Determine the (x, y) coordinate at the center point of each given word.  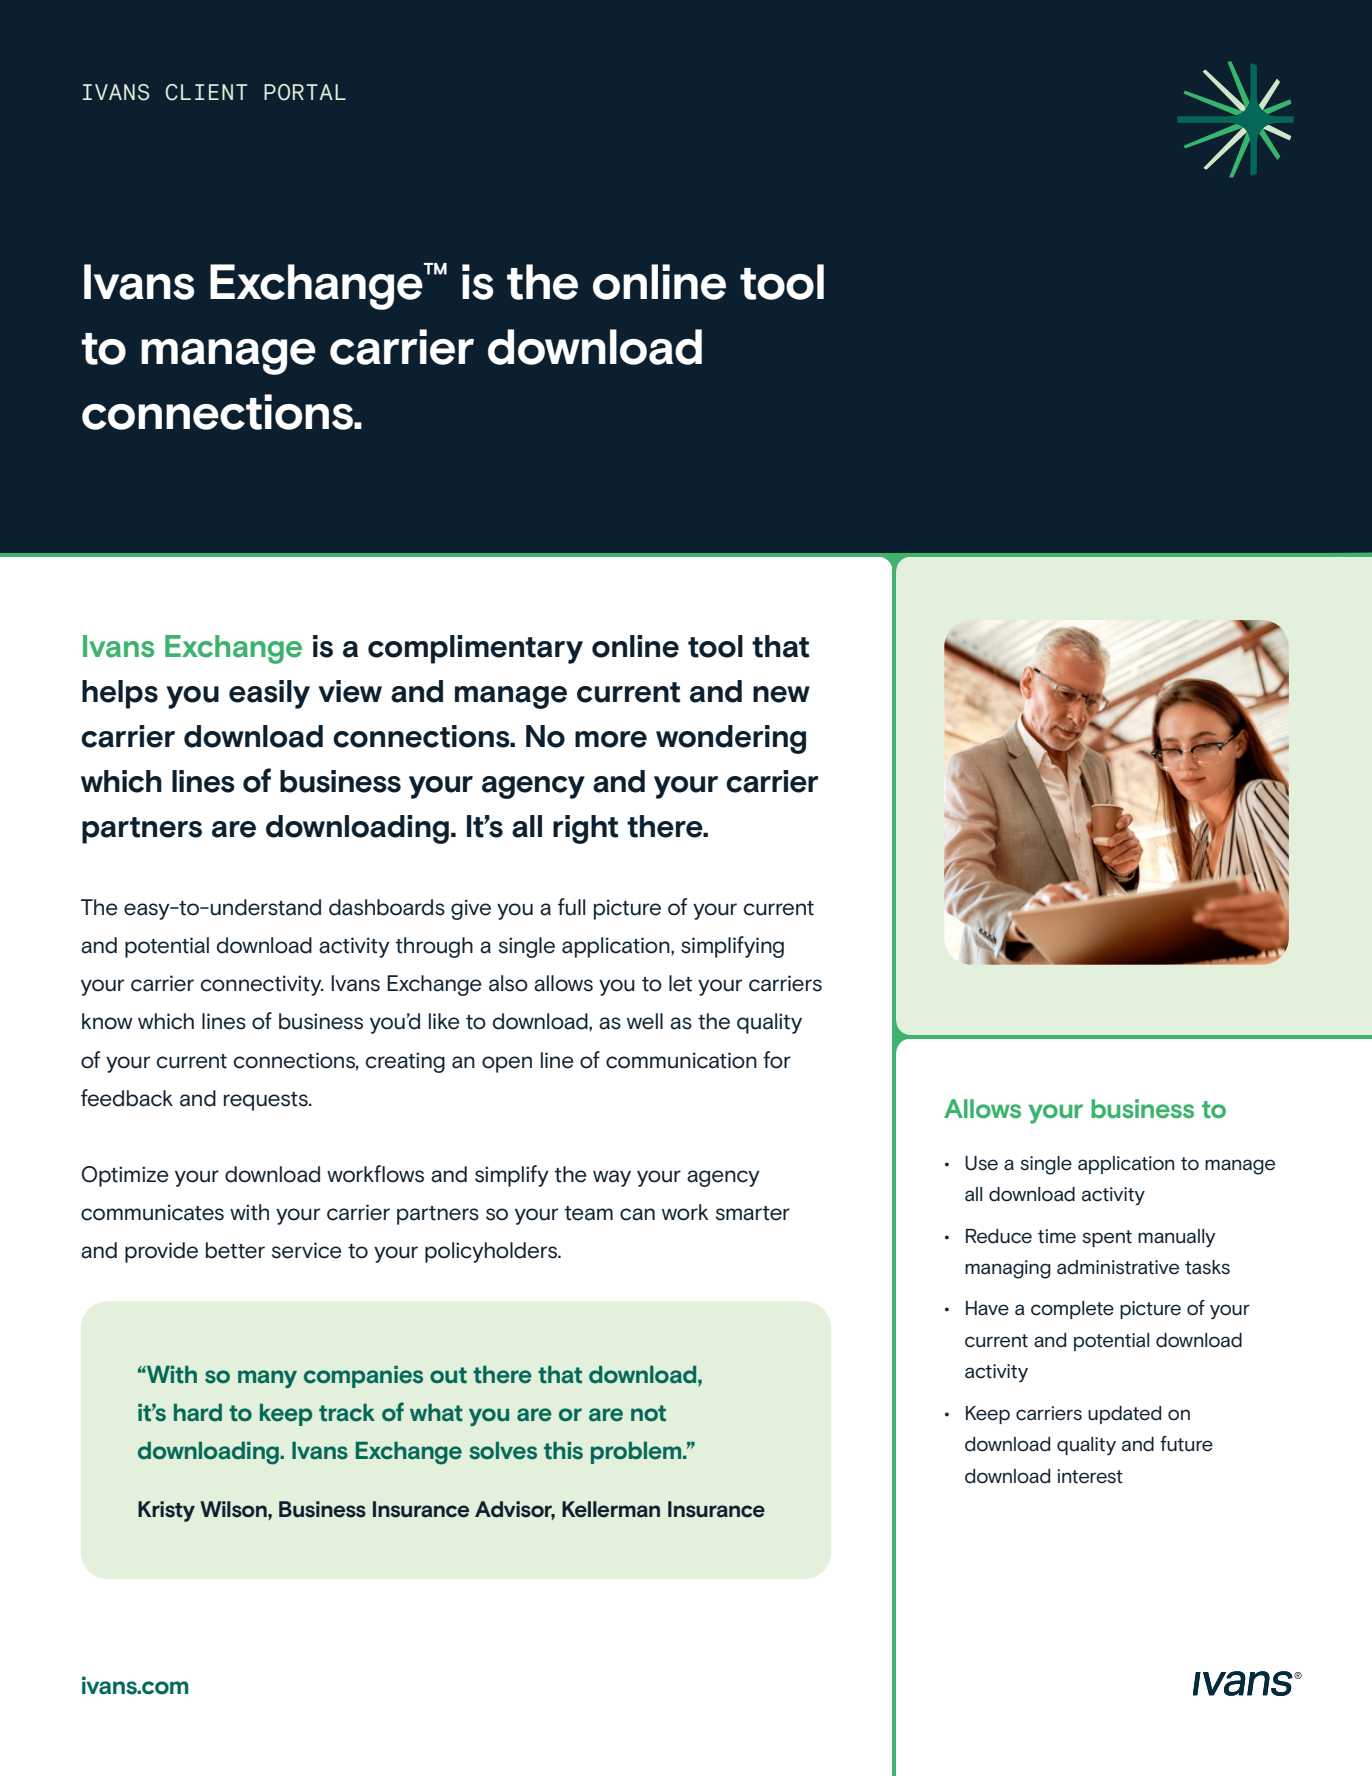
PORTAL (305, 92)
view (350, 691)
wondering (731, 739)
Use (981, 1163)
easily (269, 694)
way (612, 1178)
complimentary (475, 649)
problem (637, 1452)
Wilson (234, 1509)
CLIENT (206, 92)
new (781, 694)
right (585, 829)
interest (1090, 1476)
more (611, 739)
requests (267, 1101)
